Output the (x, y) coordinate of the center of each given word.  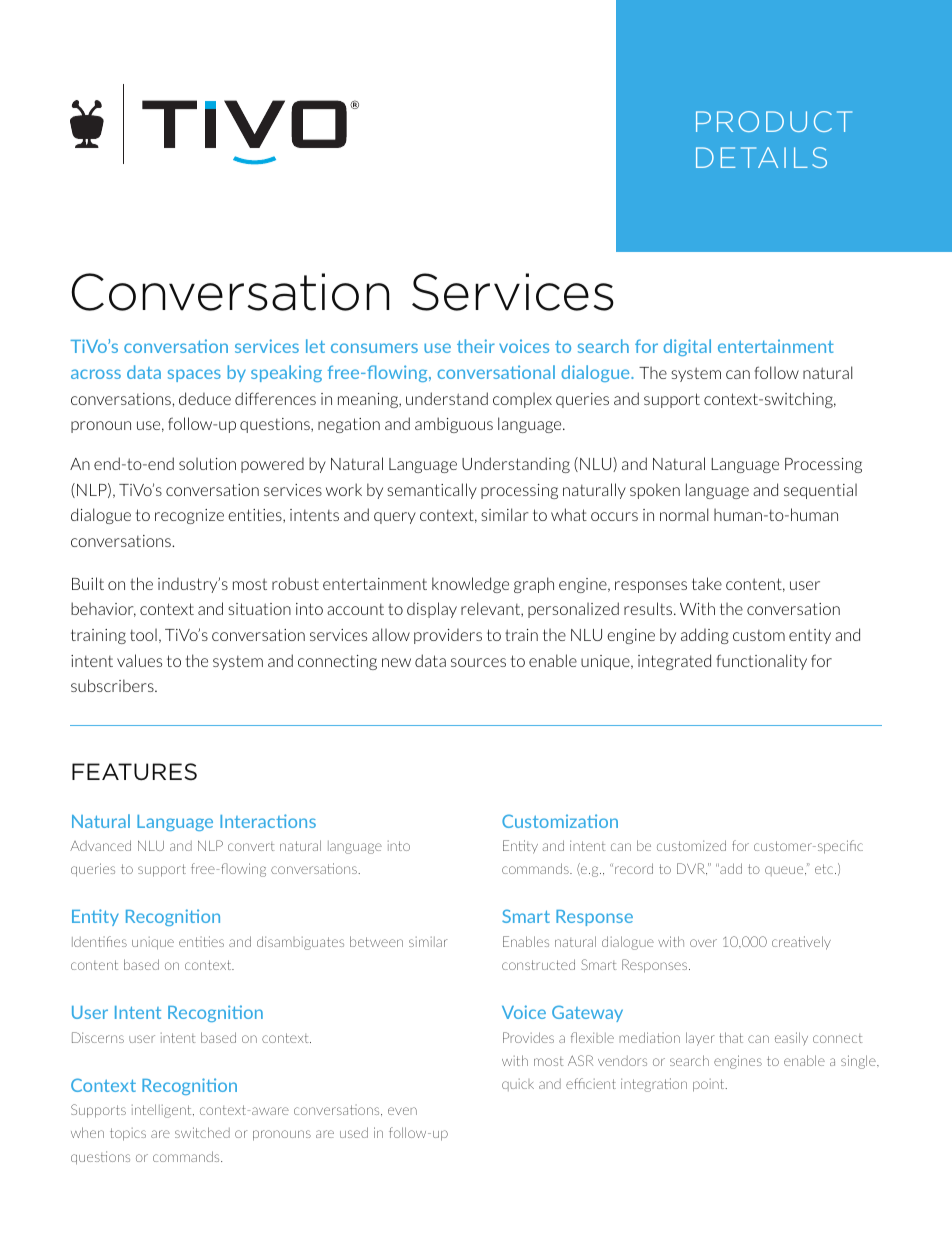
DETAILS (761, 157)
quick (518, 1085)
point (710, 1085)
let (315, 346)
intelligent (163, 1111)
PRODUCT (774, 121)
